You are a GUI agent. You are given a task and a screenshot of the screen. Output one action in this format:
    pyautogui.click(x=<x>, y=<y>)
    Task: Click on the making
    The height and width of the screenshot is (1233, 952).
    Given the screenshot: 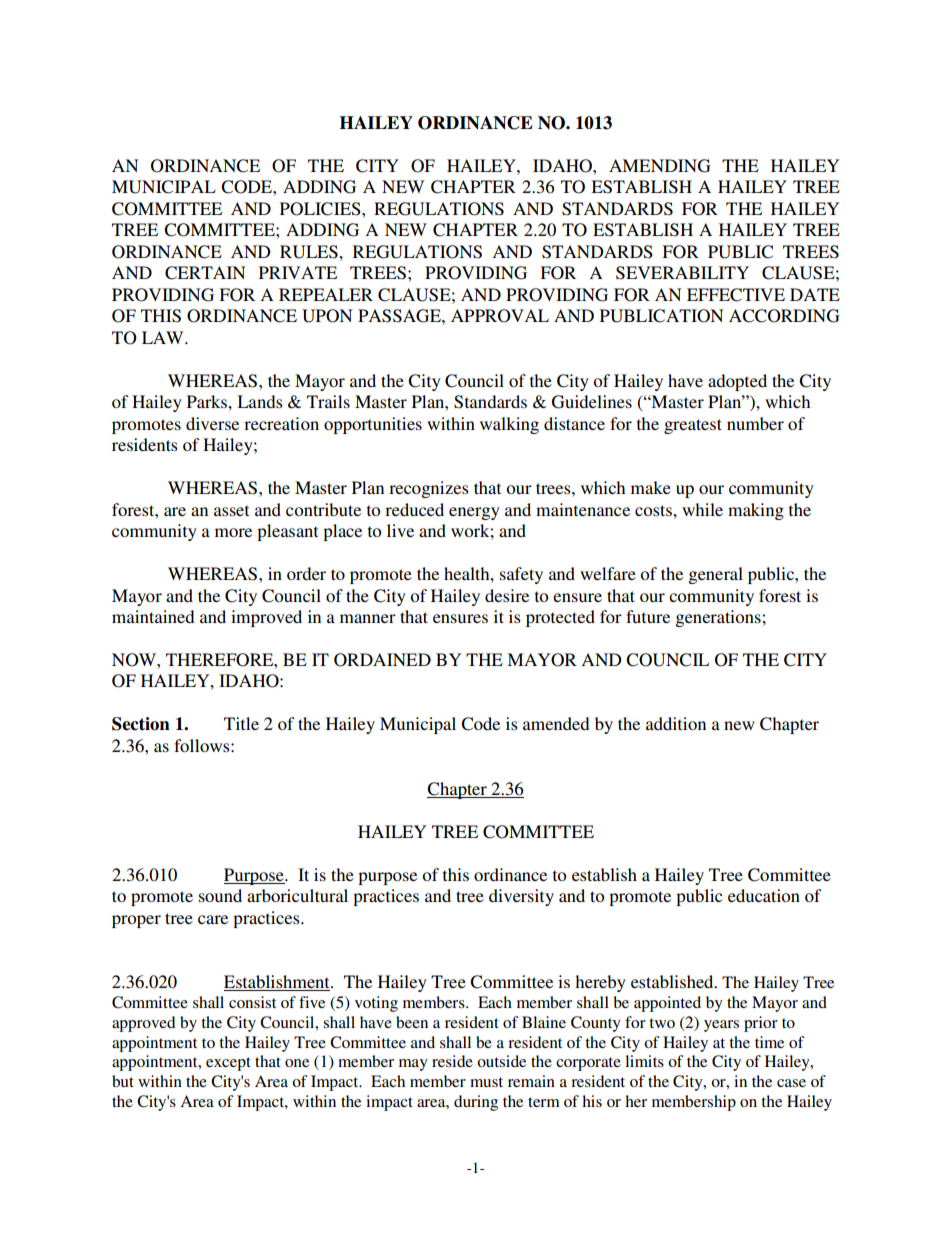 What is the action you would take?
    pyautogui.click(x=756, y=511)
